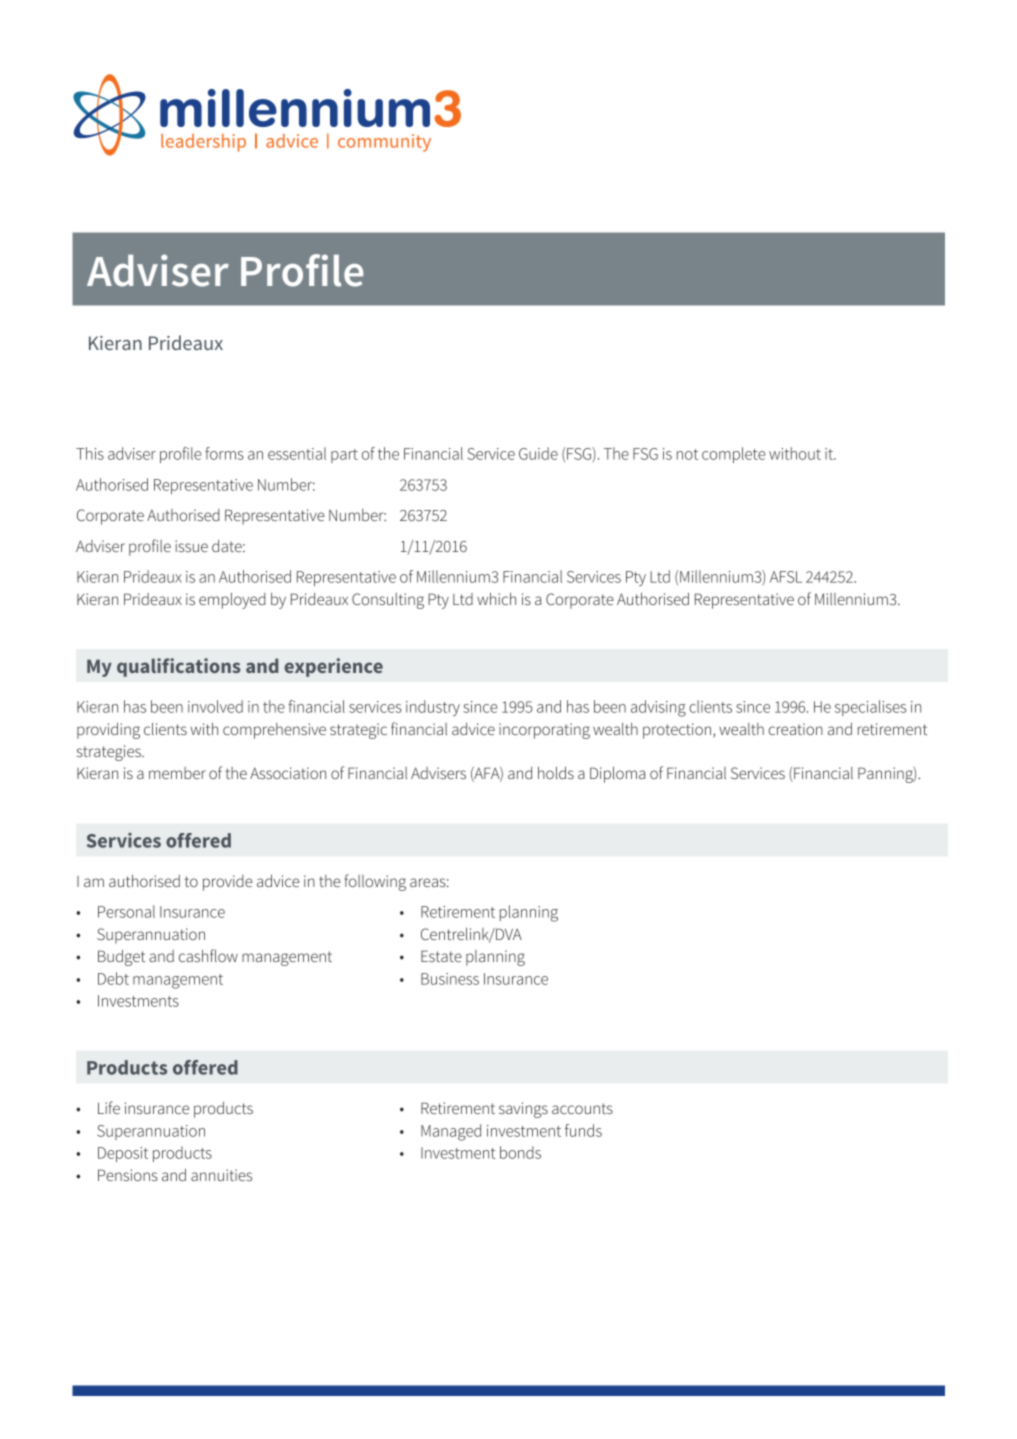 Image resolution: width=1017 pixels, height=1439 pixels. Describe the element at coordinates (450, 979) in the screenshot. I see `Business` at that location.
